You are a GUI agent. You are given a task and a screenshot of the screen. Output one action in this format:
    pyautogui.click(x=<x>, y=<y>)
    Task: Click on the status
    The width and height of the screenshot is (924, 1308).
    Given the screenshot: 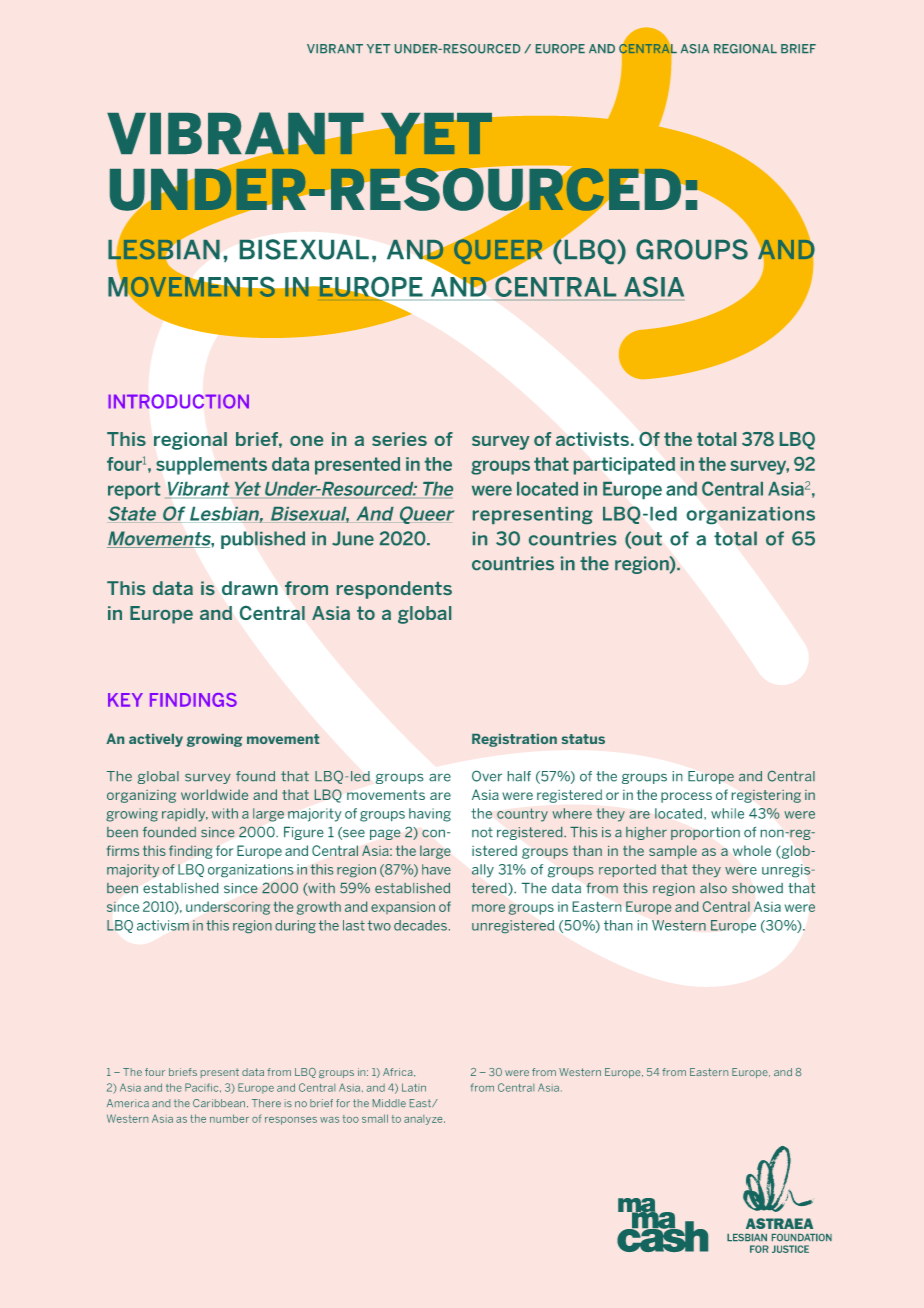 What is the action you would take?
    pyautogui.click(x=583, y=739)
